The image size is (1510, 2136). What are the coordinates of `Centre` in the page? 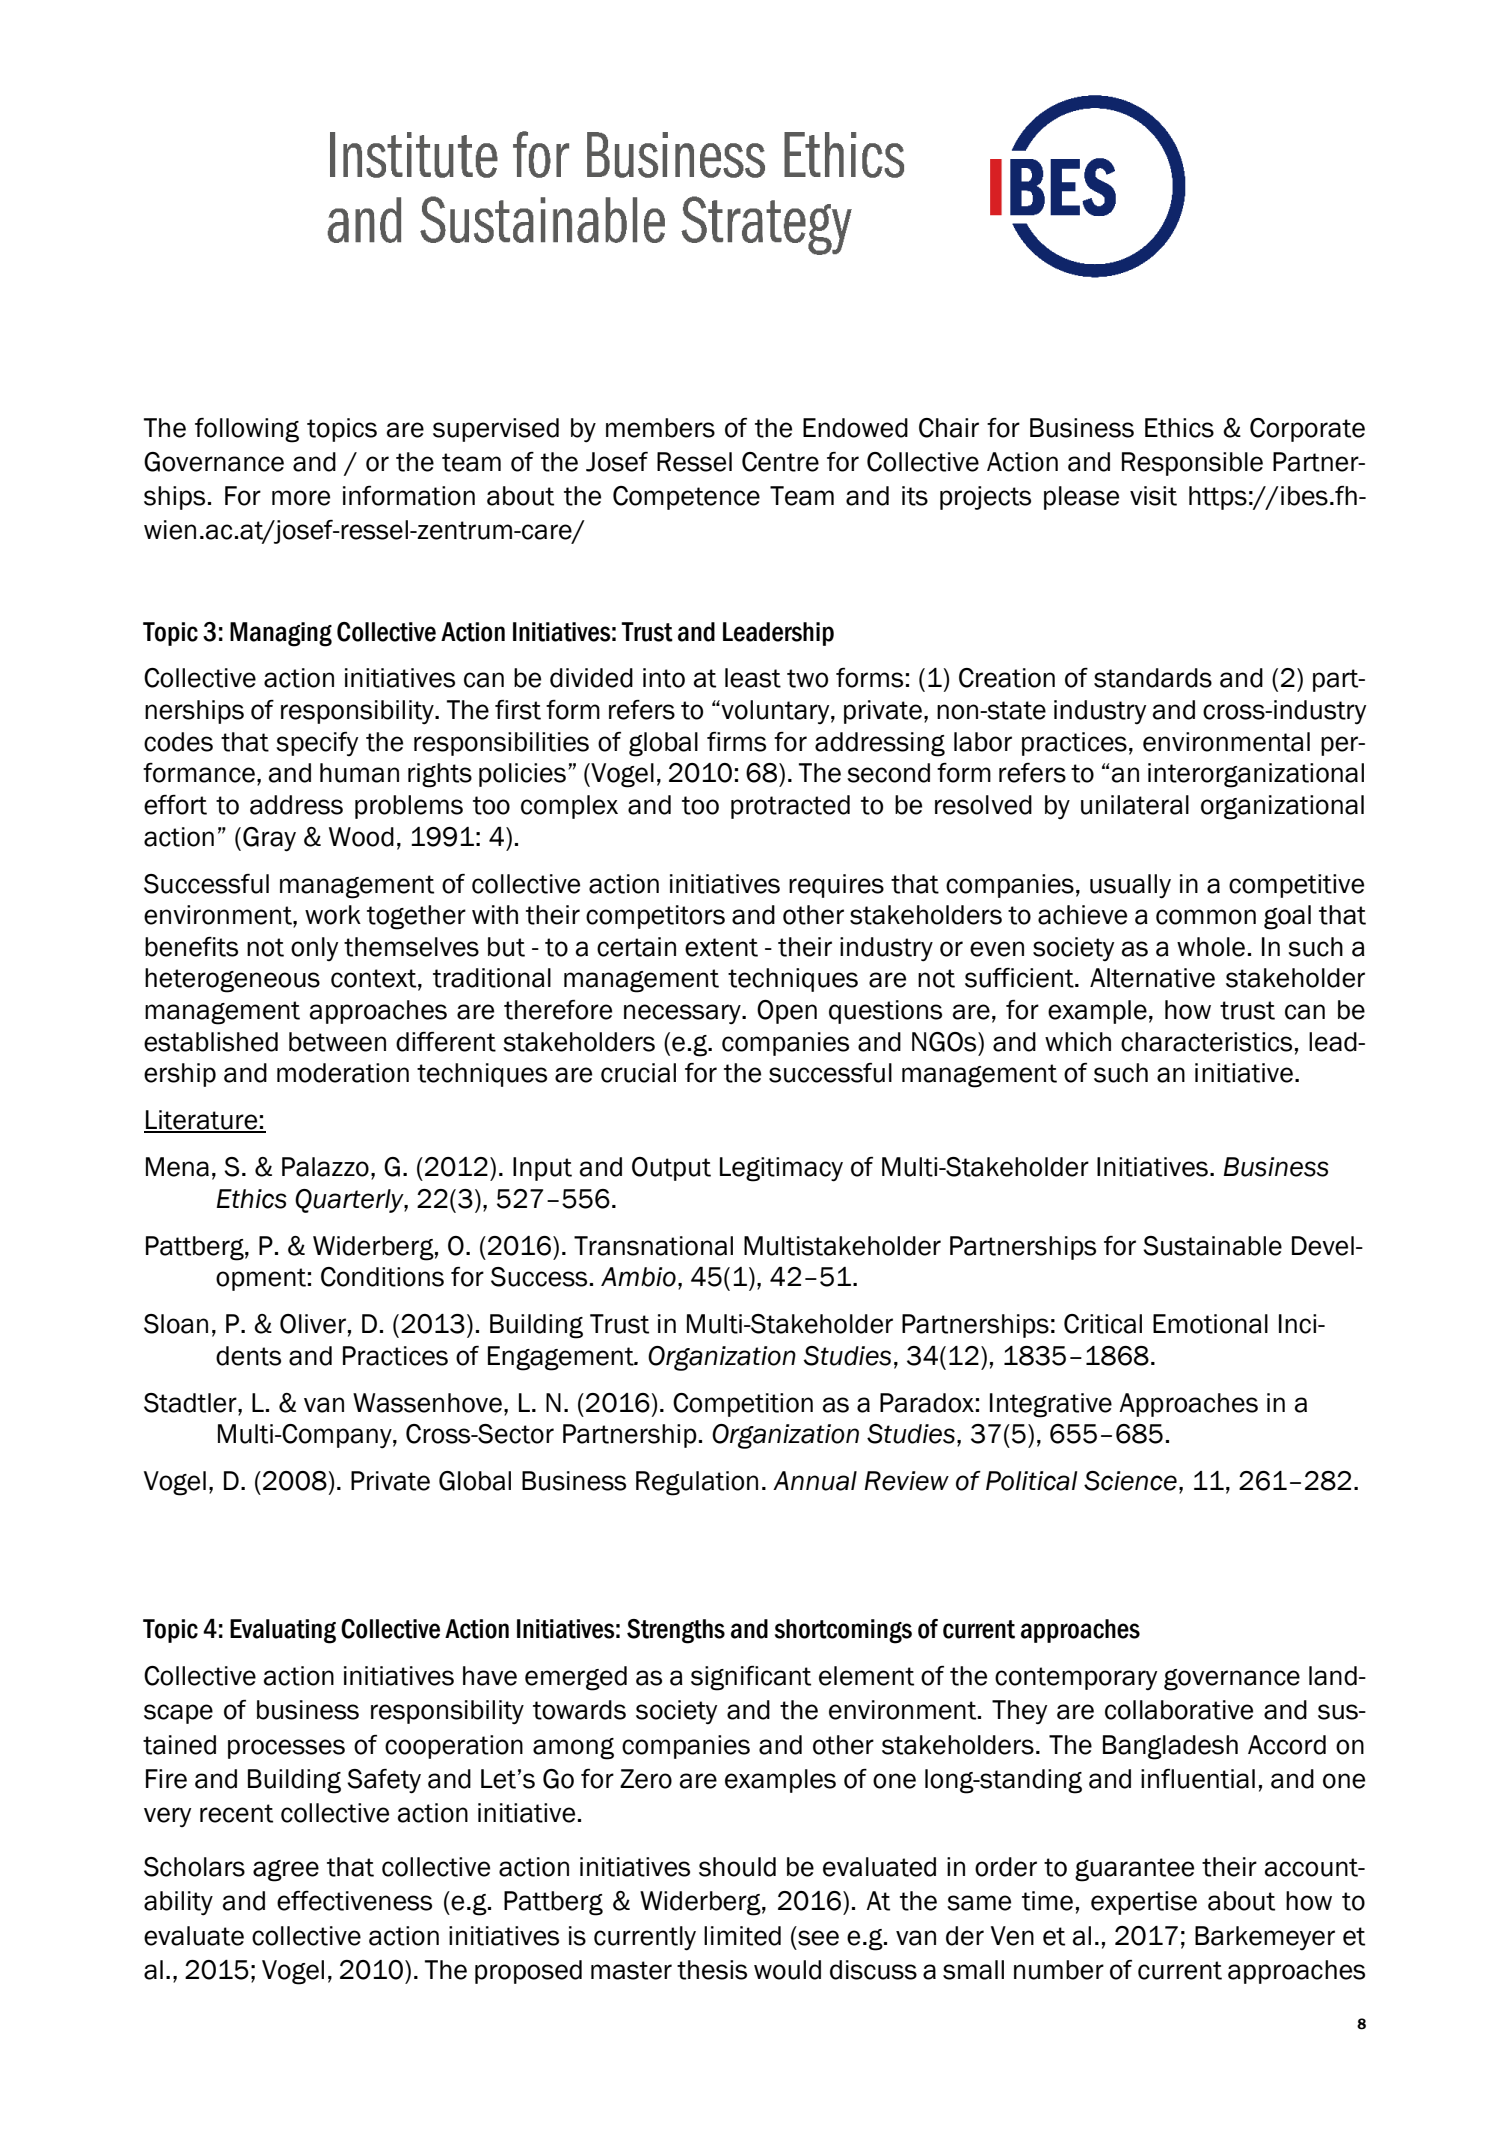 It's located at (780, 462).
